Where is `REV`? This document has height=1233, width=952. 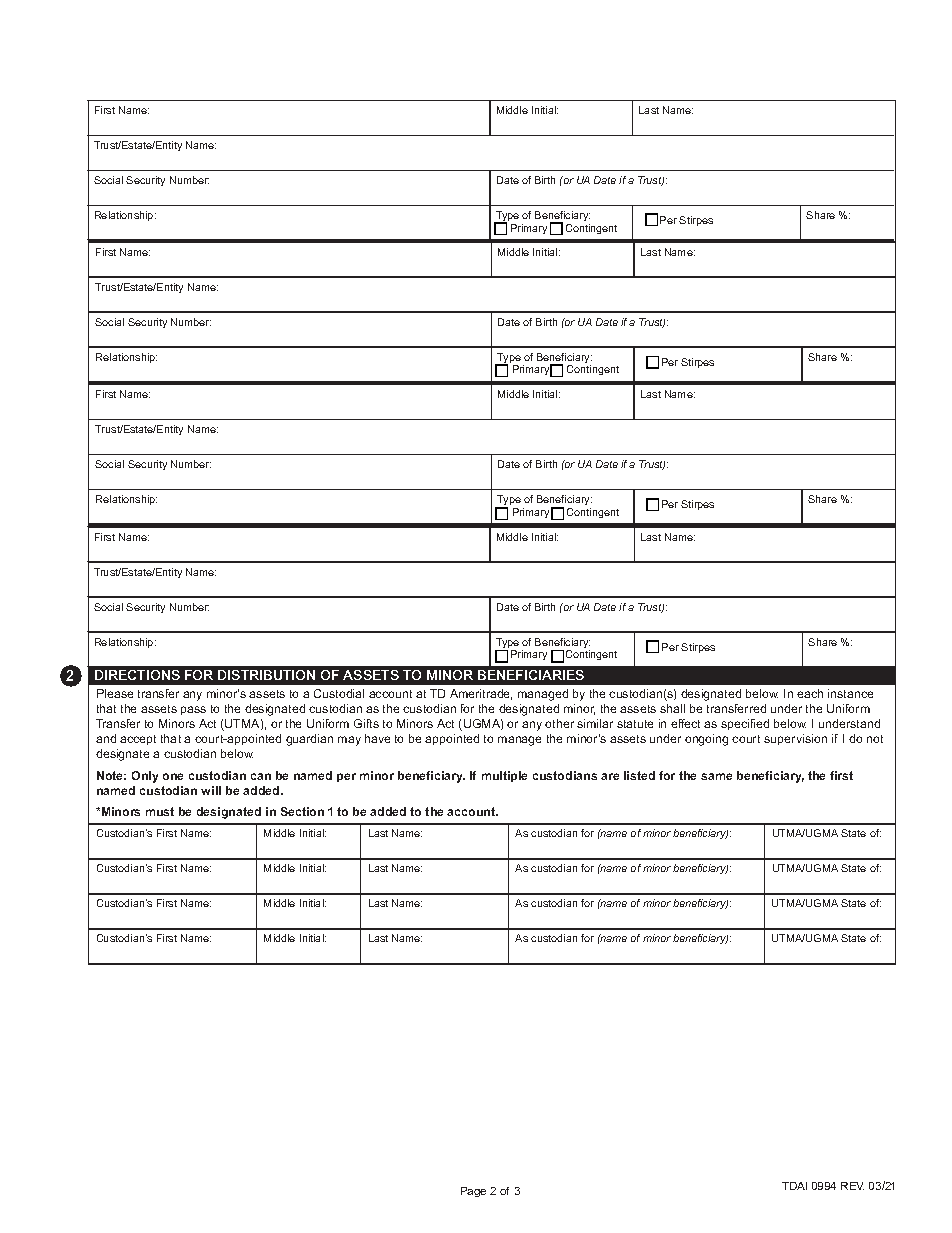 REV is located at coordinates (852, 1186).
